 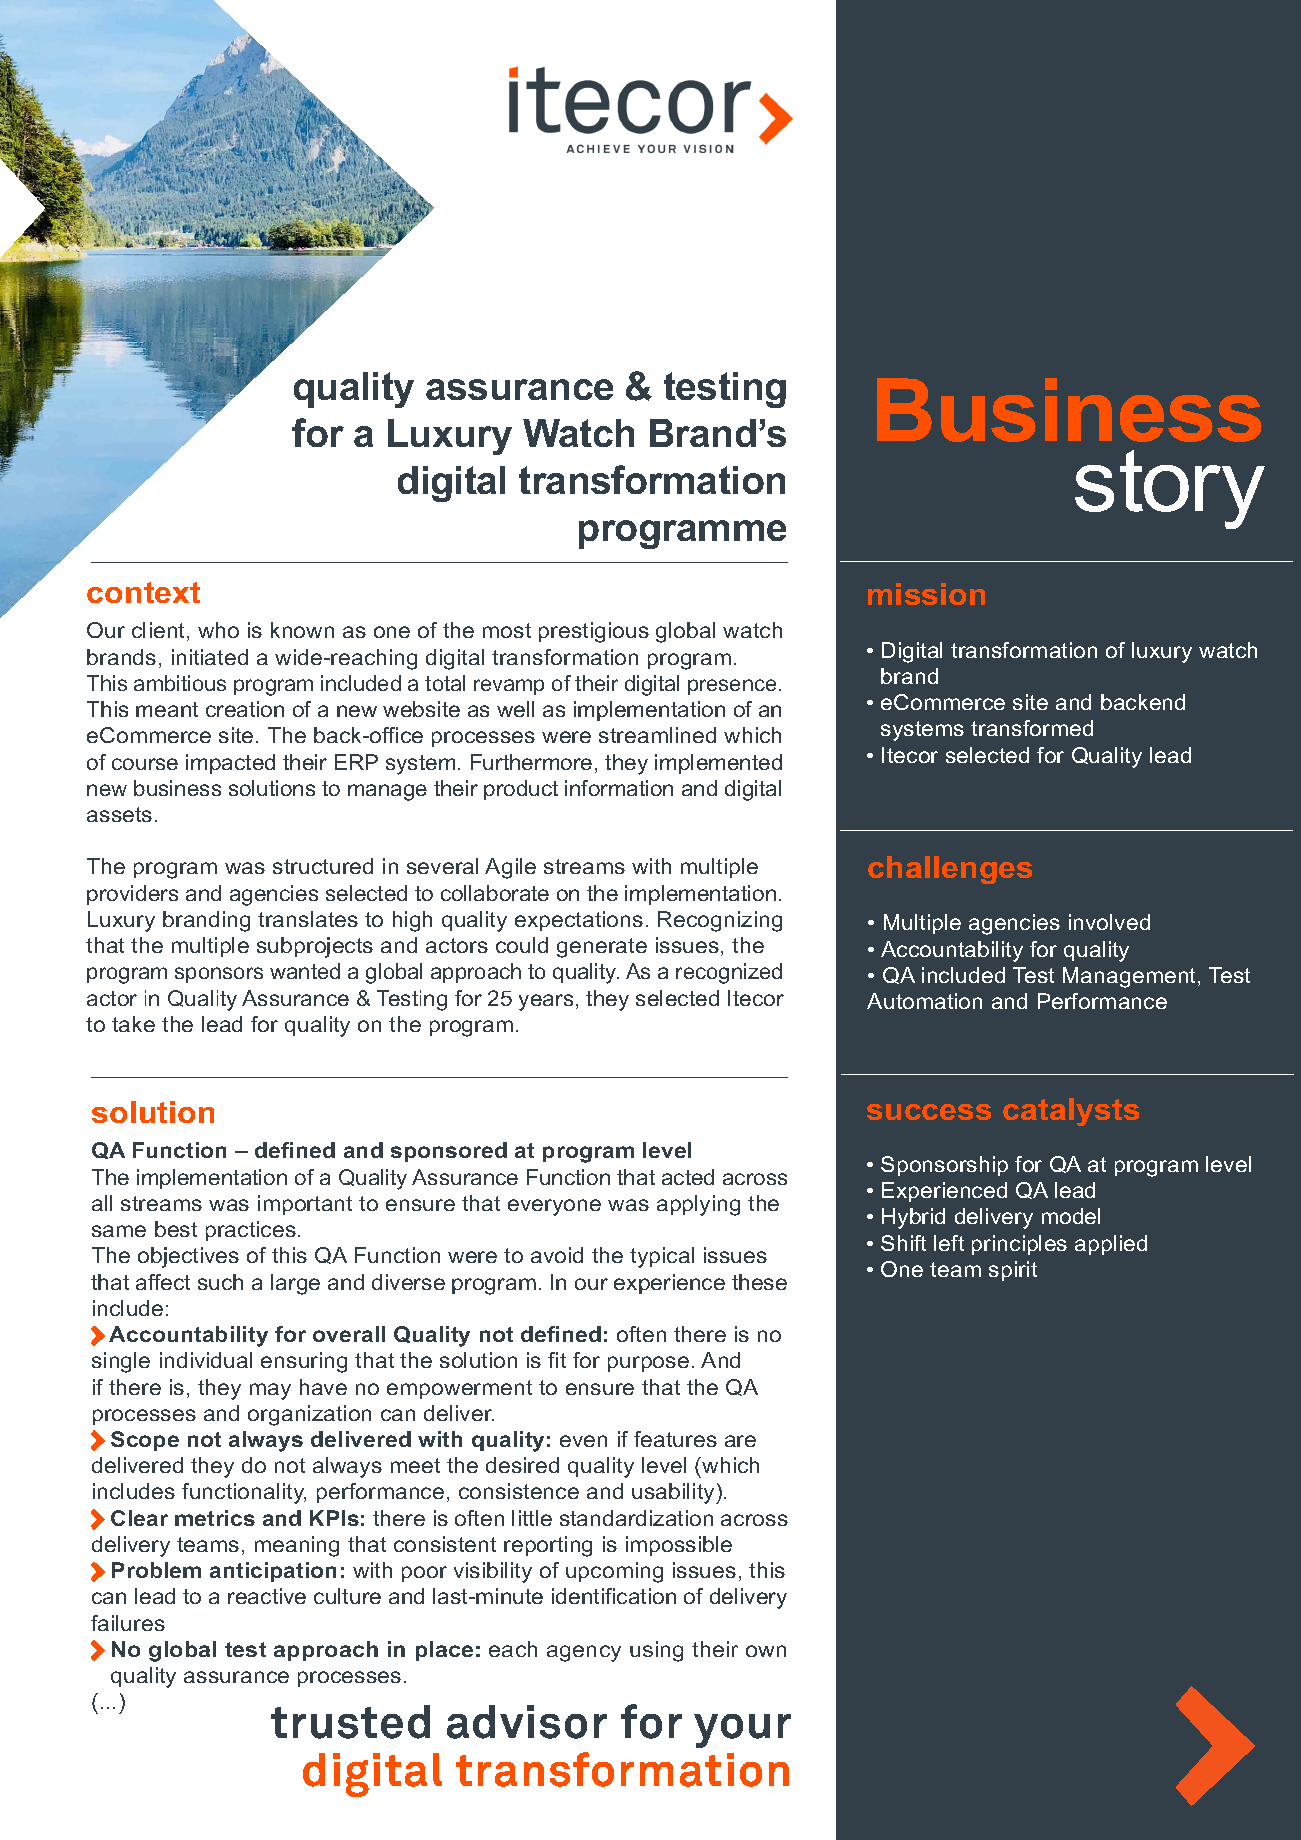 I want to click on challenges, so click(x=950, y=870).
